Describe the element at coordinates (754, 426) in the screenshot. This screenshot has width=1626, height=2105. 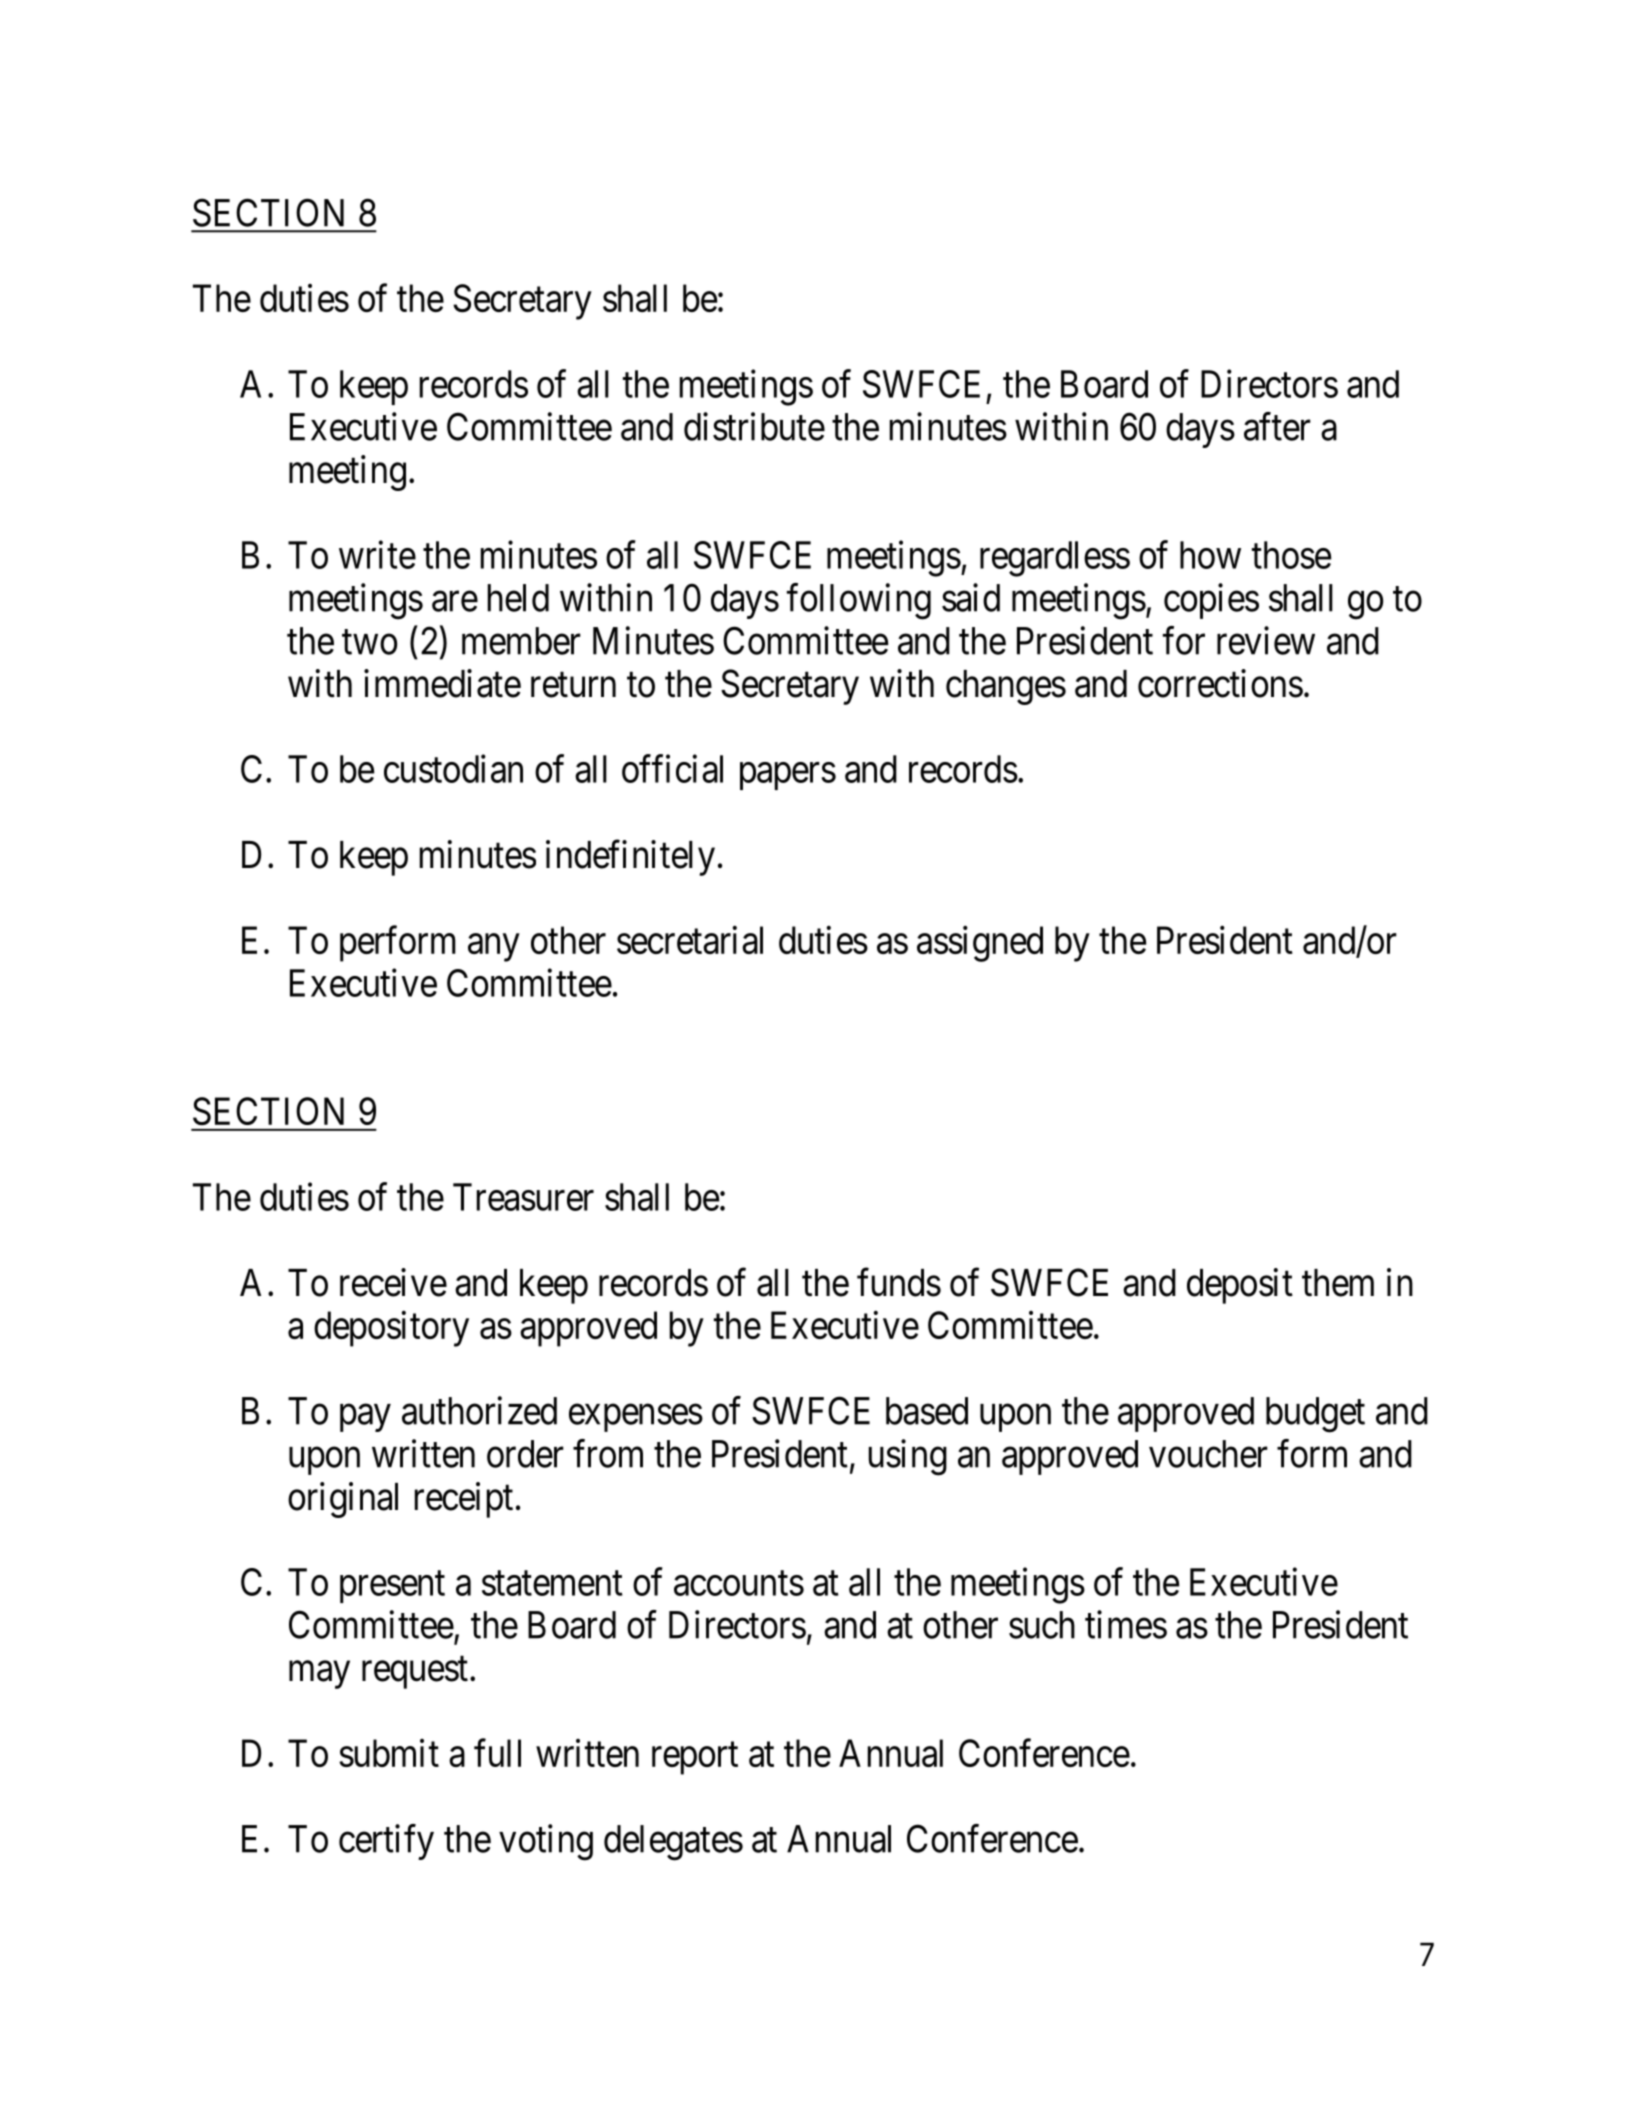
I see `distribute` at that location.
